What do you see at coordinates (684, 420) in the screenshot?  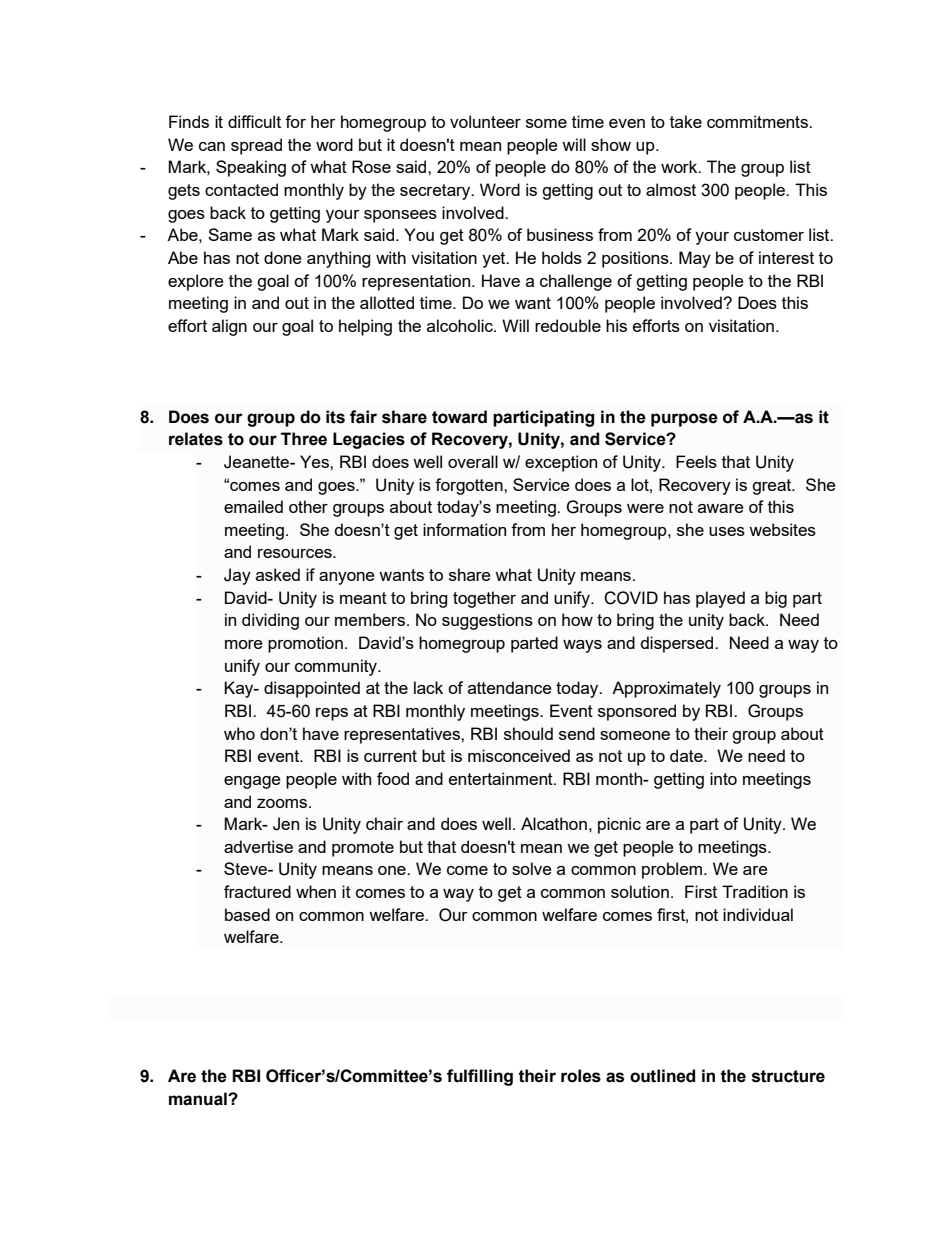 I see `purpose` at bounding box center [684, 420].
